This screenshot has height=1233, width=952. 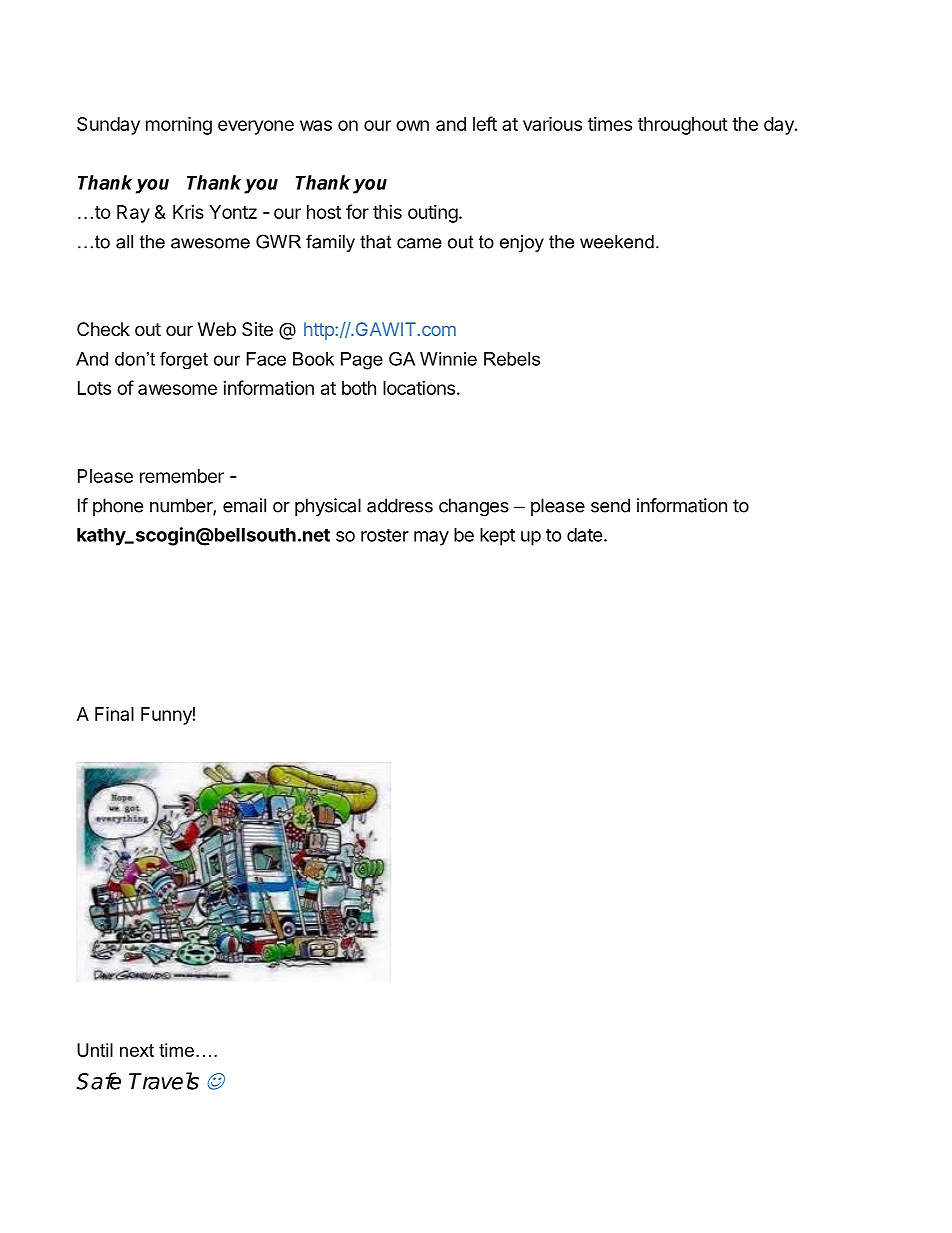 I want to click on address, so click(x=400, y=505).
